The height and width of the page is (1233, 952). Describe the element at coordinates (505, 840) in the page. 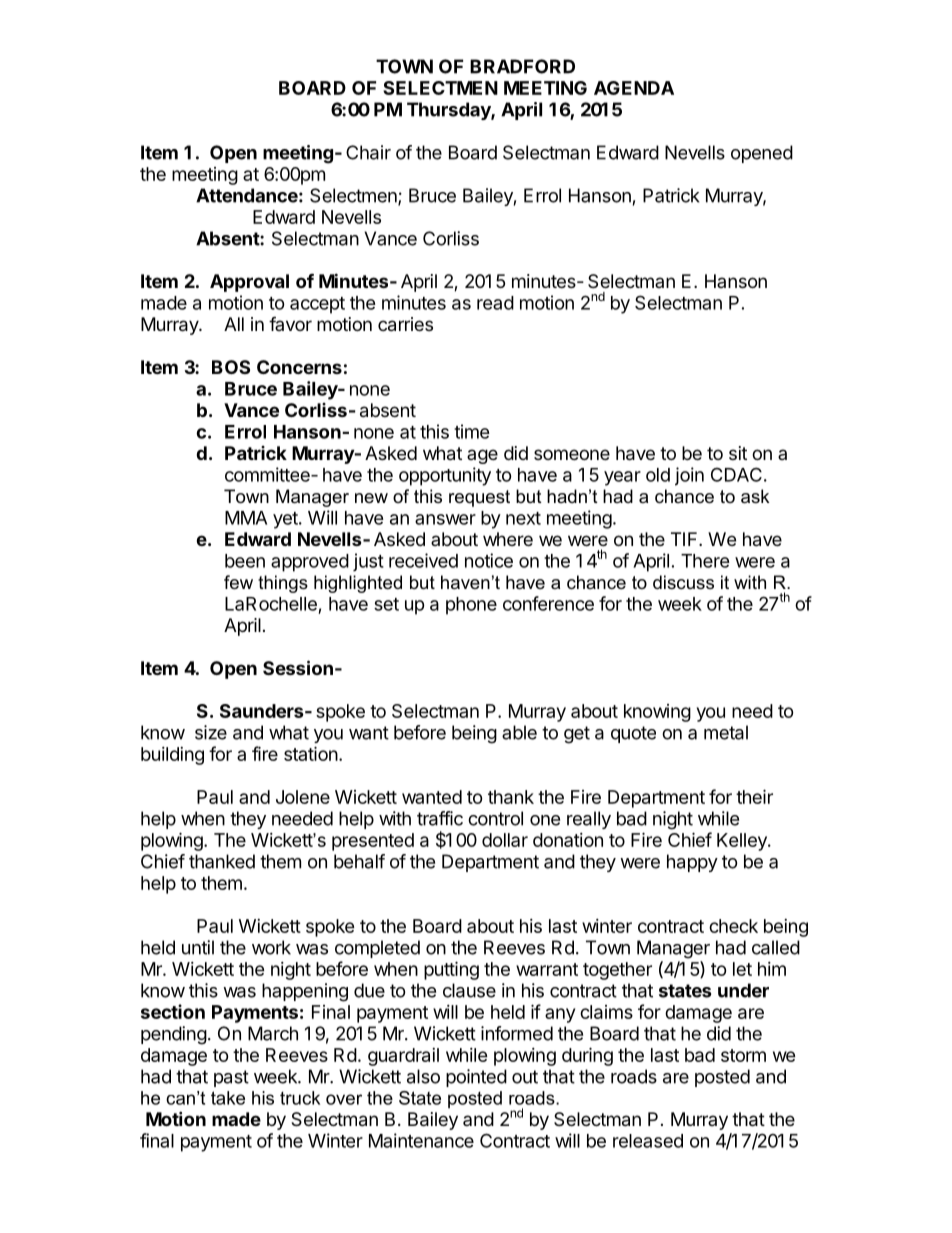

I see `dollar` at that location.
